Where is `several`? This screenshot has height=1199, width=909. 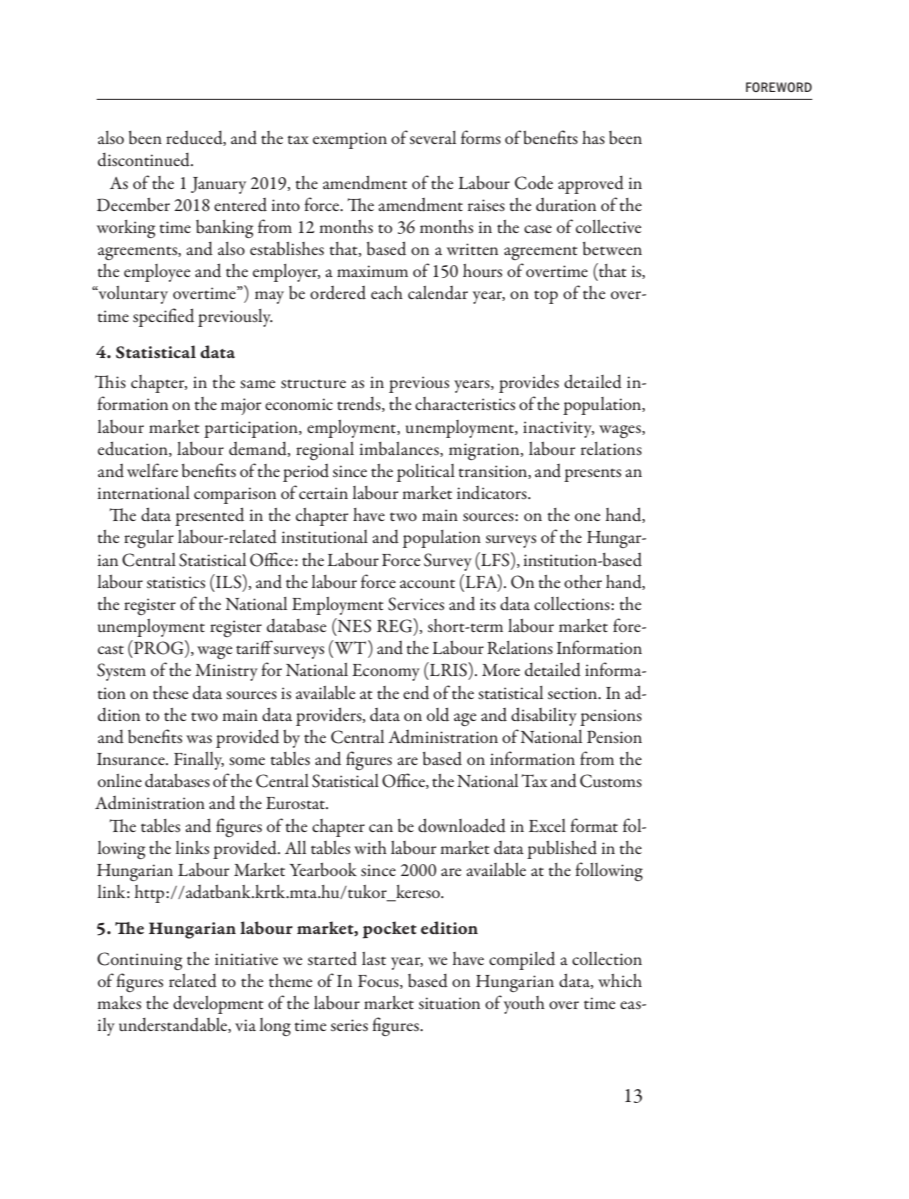
several is located at coordinates (433, 137).
